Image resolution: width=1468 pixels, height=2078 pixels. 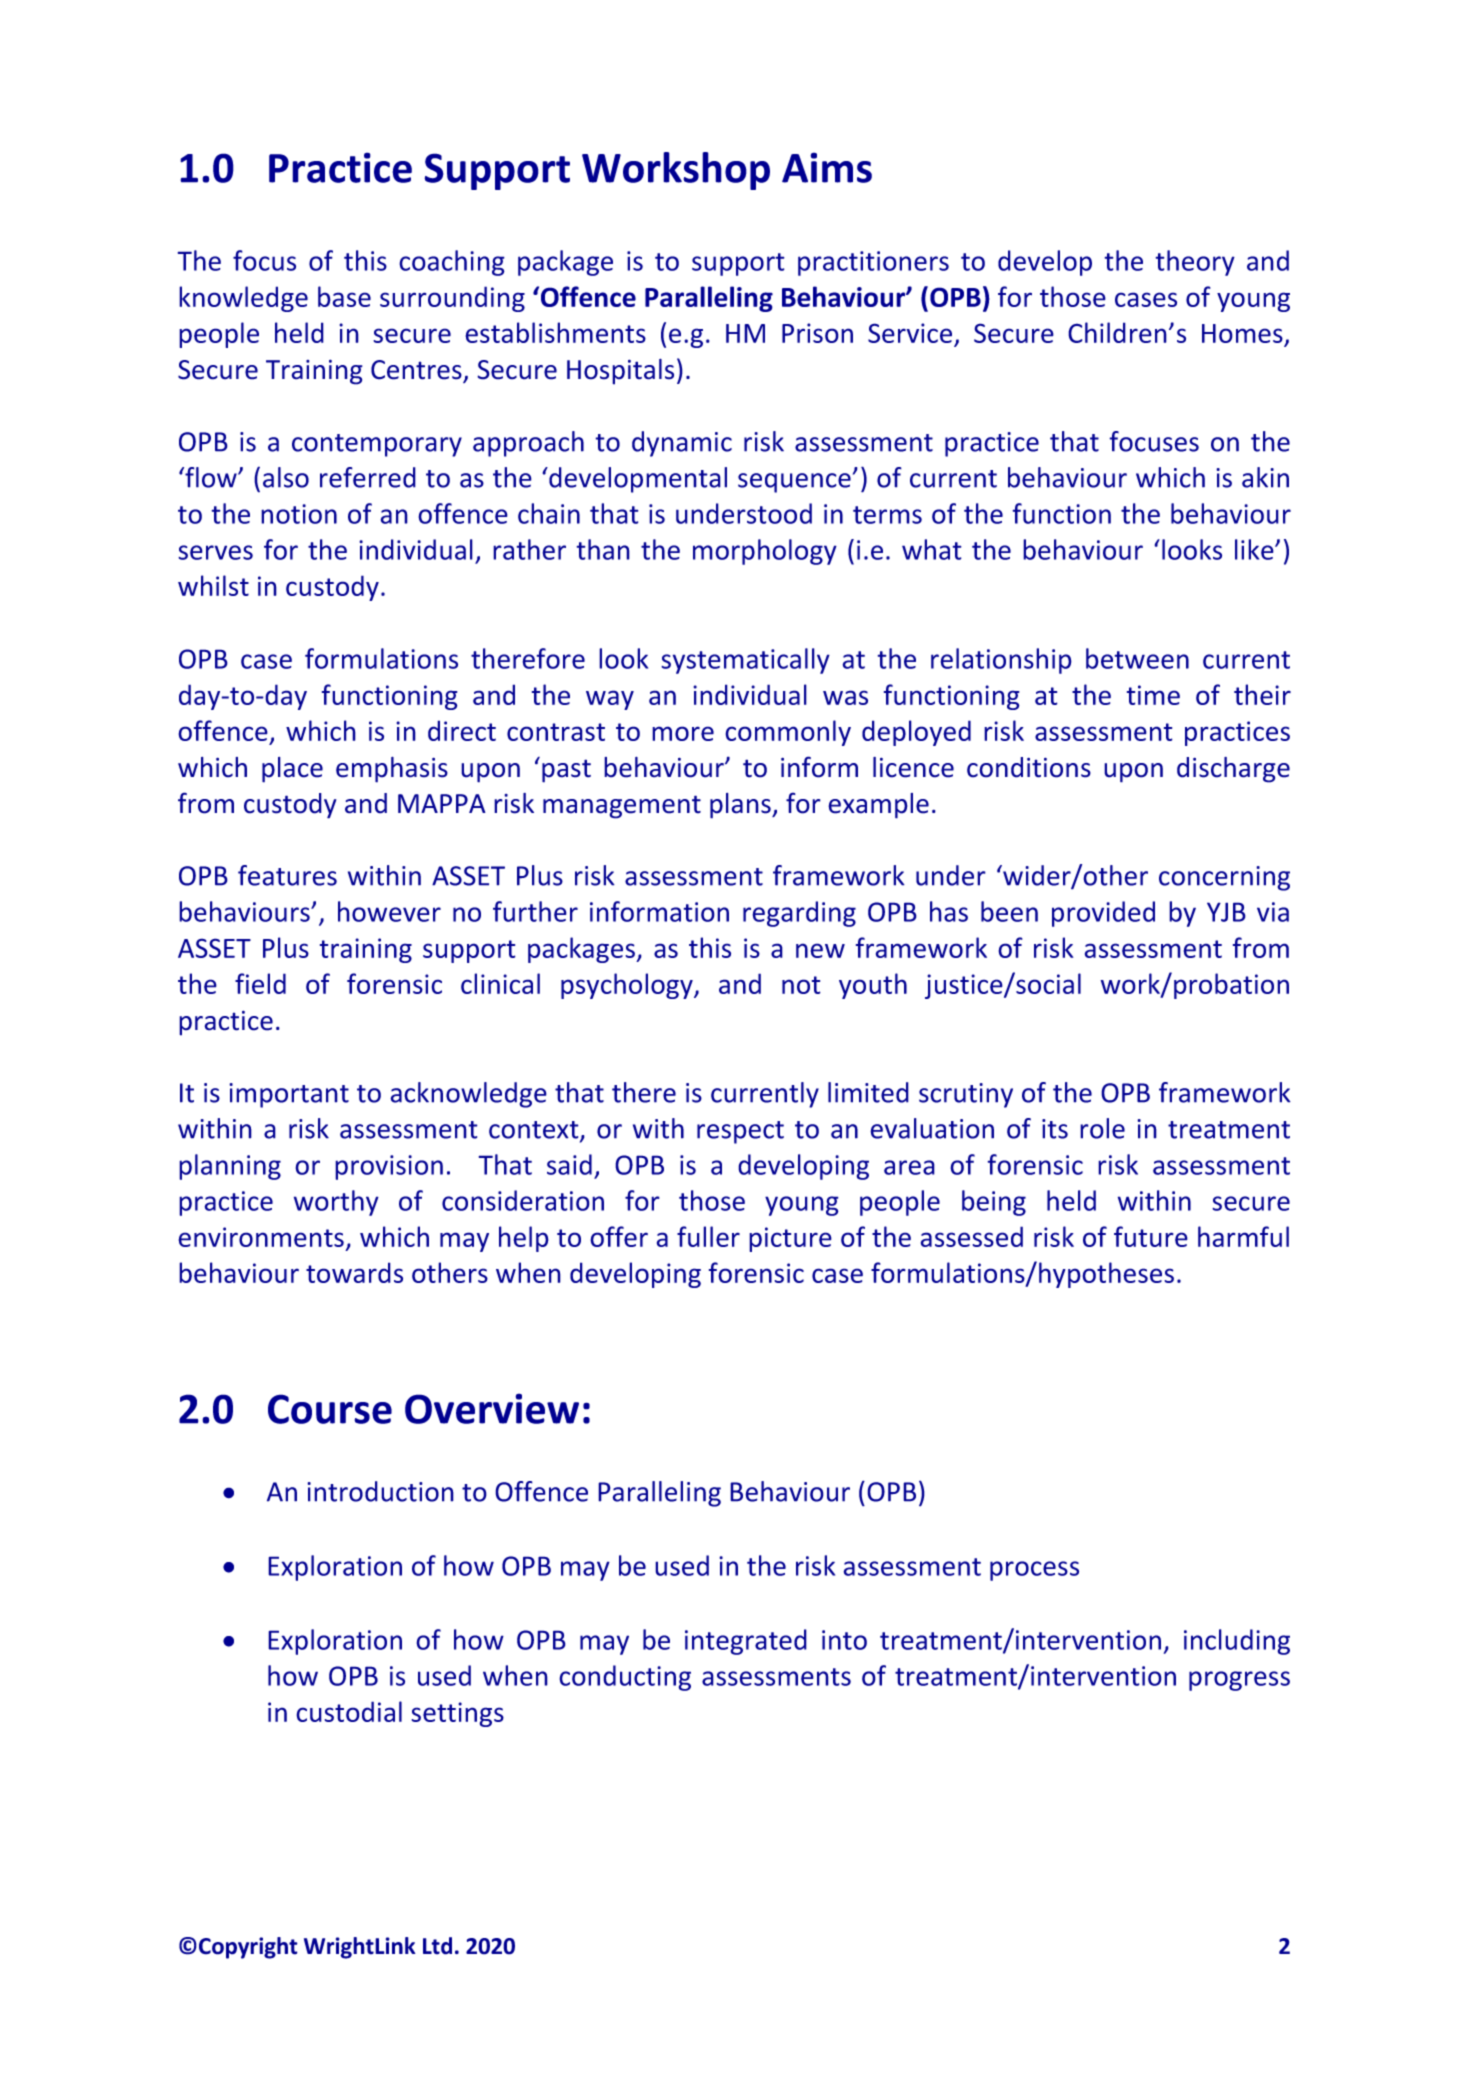 What do you see at coordinates (1102, 1128) in the image?
I see `role` at bounding box center [1102, 1128].
